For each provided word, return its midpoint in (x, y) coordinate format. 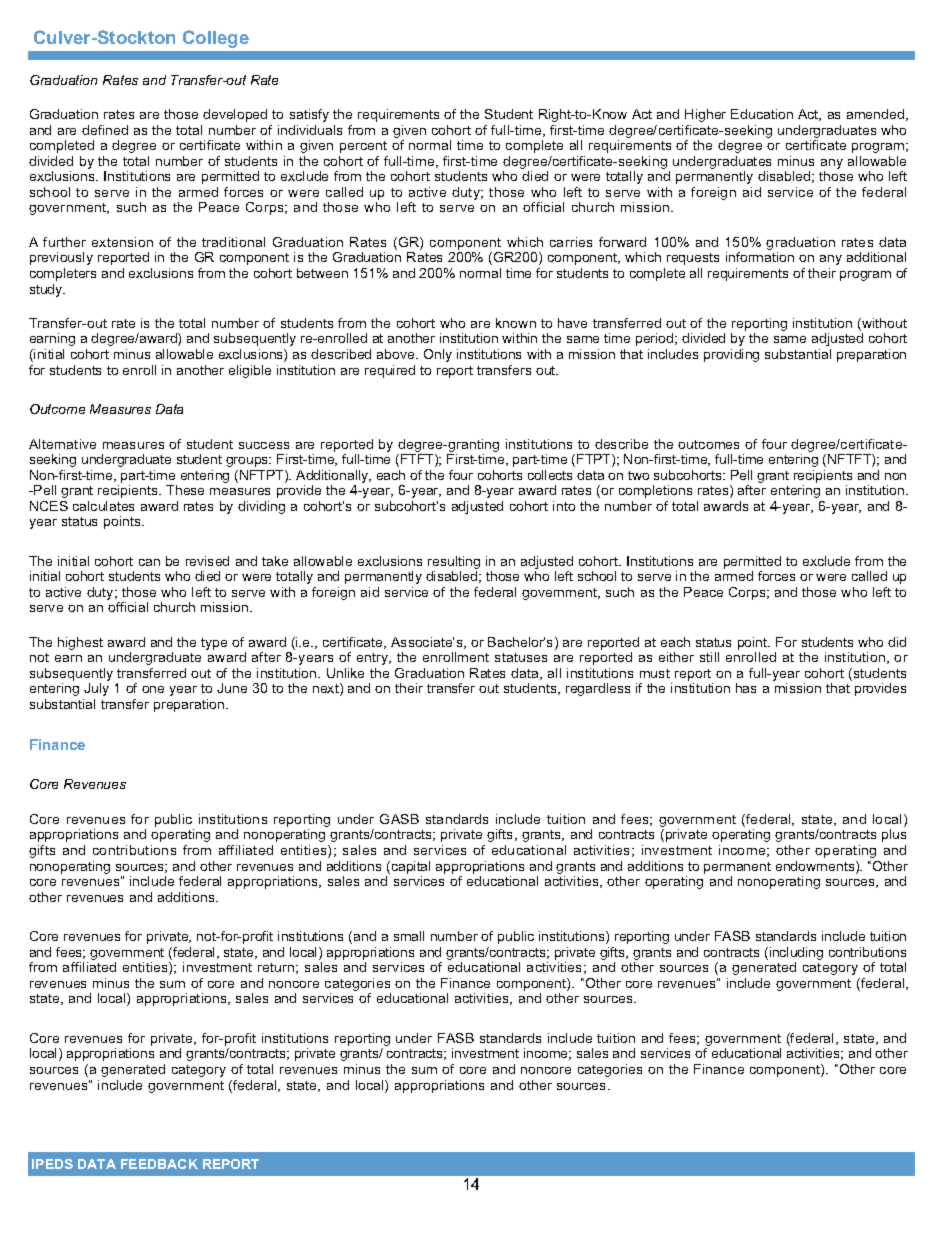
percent (363, 147)
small (409, 936)
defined (105, 130)
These (185, 490)
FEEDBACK (159, 1164)
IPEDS (52, 1164)
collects (550, 475)
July (96, 689)
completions (655, 491)
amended (877, 115)
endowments (816, 867)
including (795, 955)
